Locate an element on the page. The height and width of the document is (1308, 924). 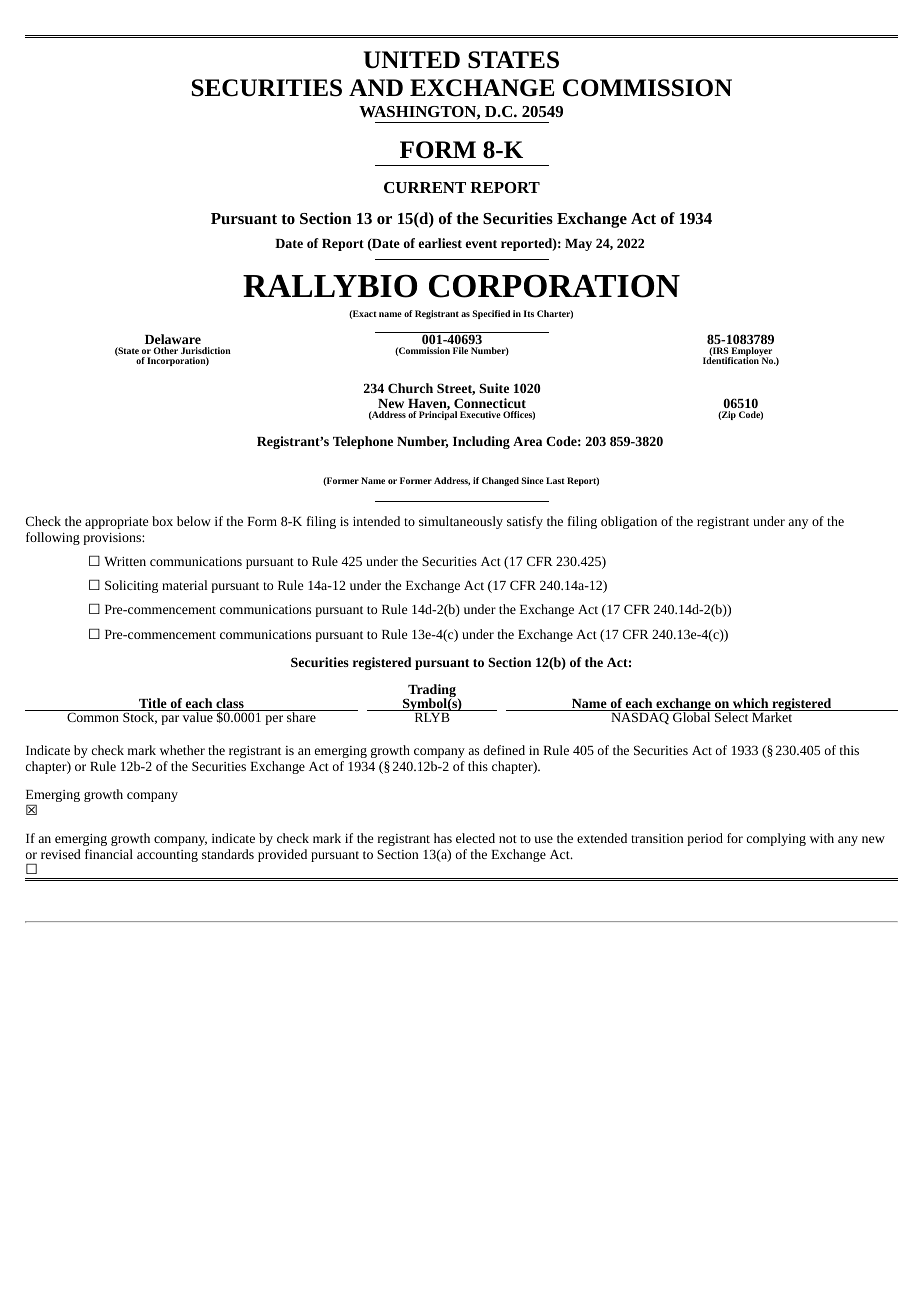
accounting is located at coordinates (167, 856).
